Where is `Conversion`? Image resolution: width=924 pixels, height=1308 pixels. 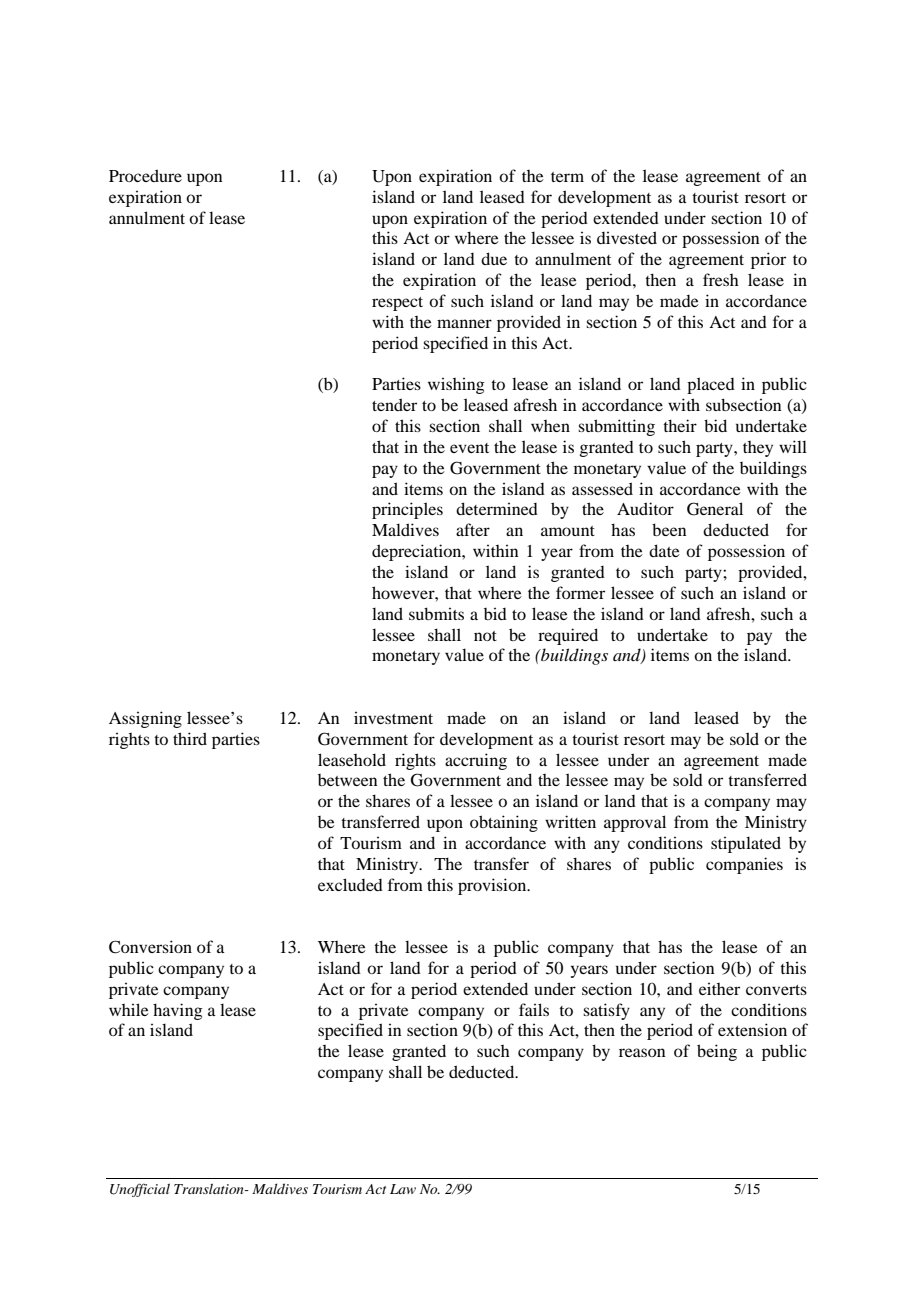
Conversion is located at coordinates (150, 947).
